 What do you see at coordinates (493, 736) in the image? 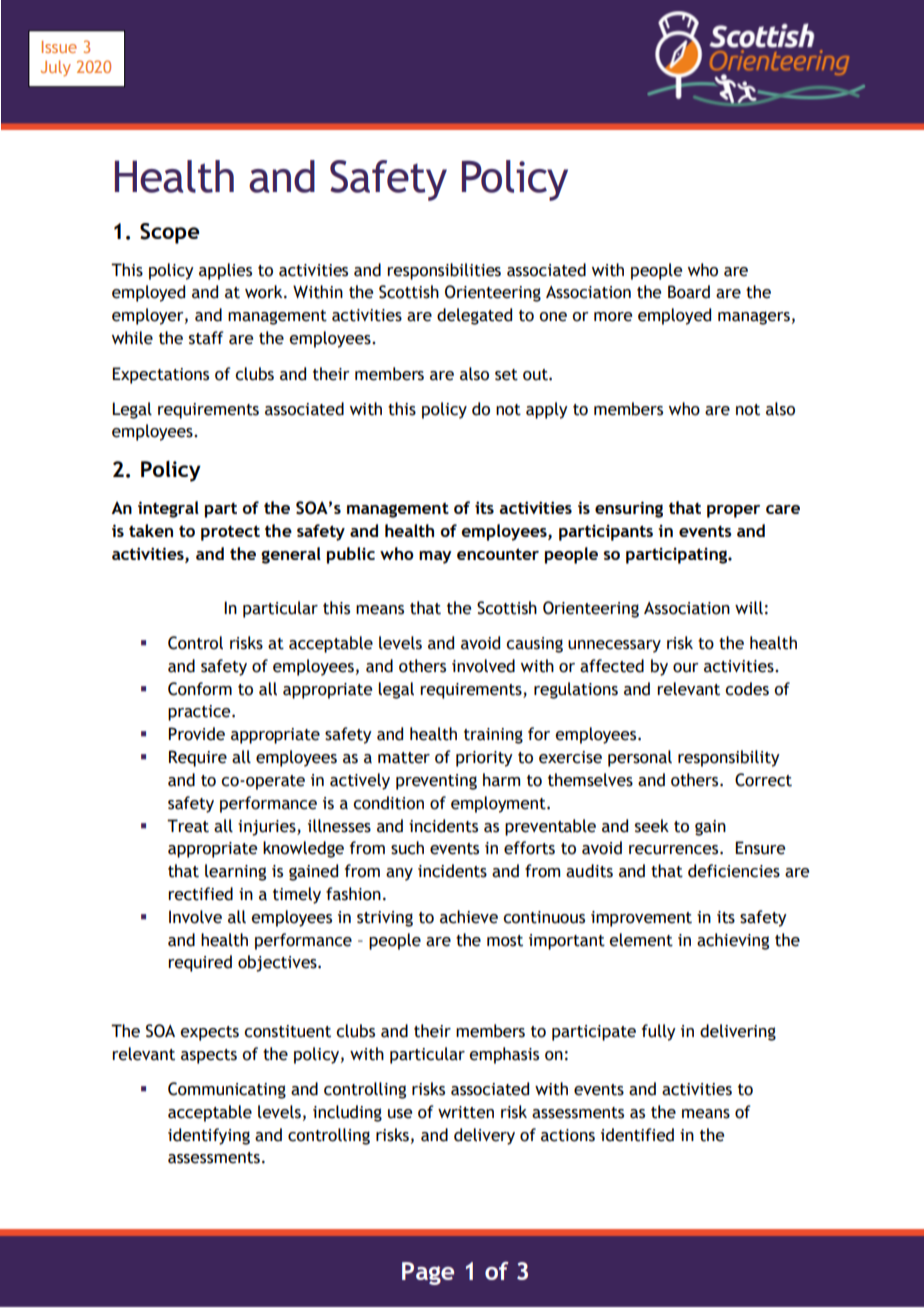
I see `training` at bounding box center [493, 736].
